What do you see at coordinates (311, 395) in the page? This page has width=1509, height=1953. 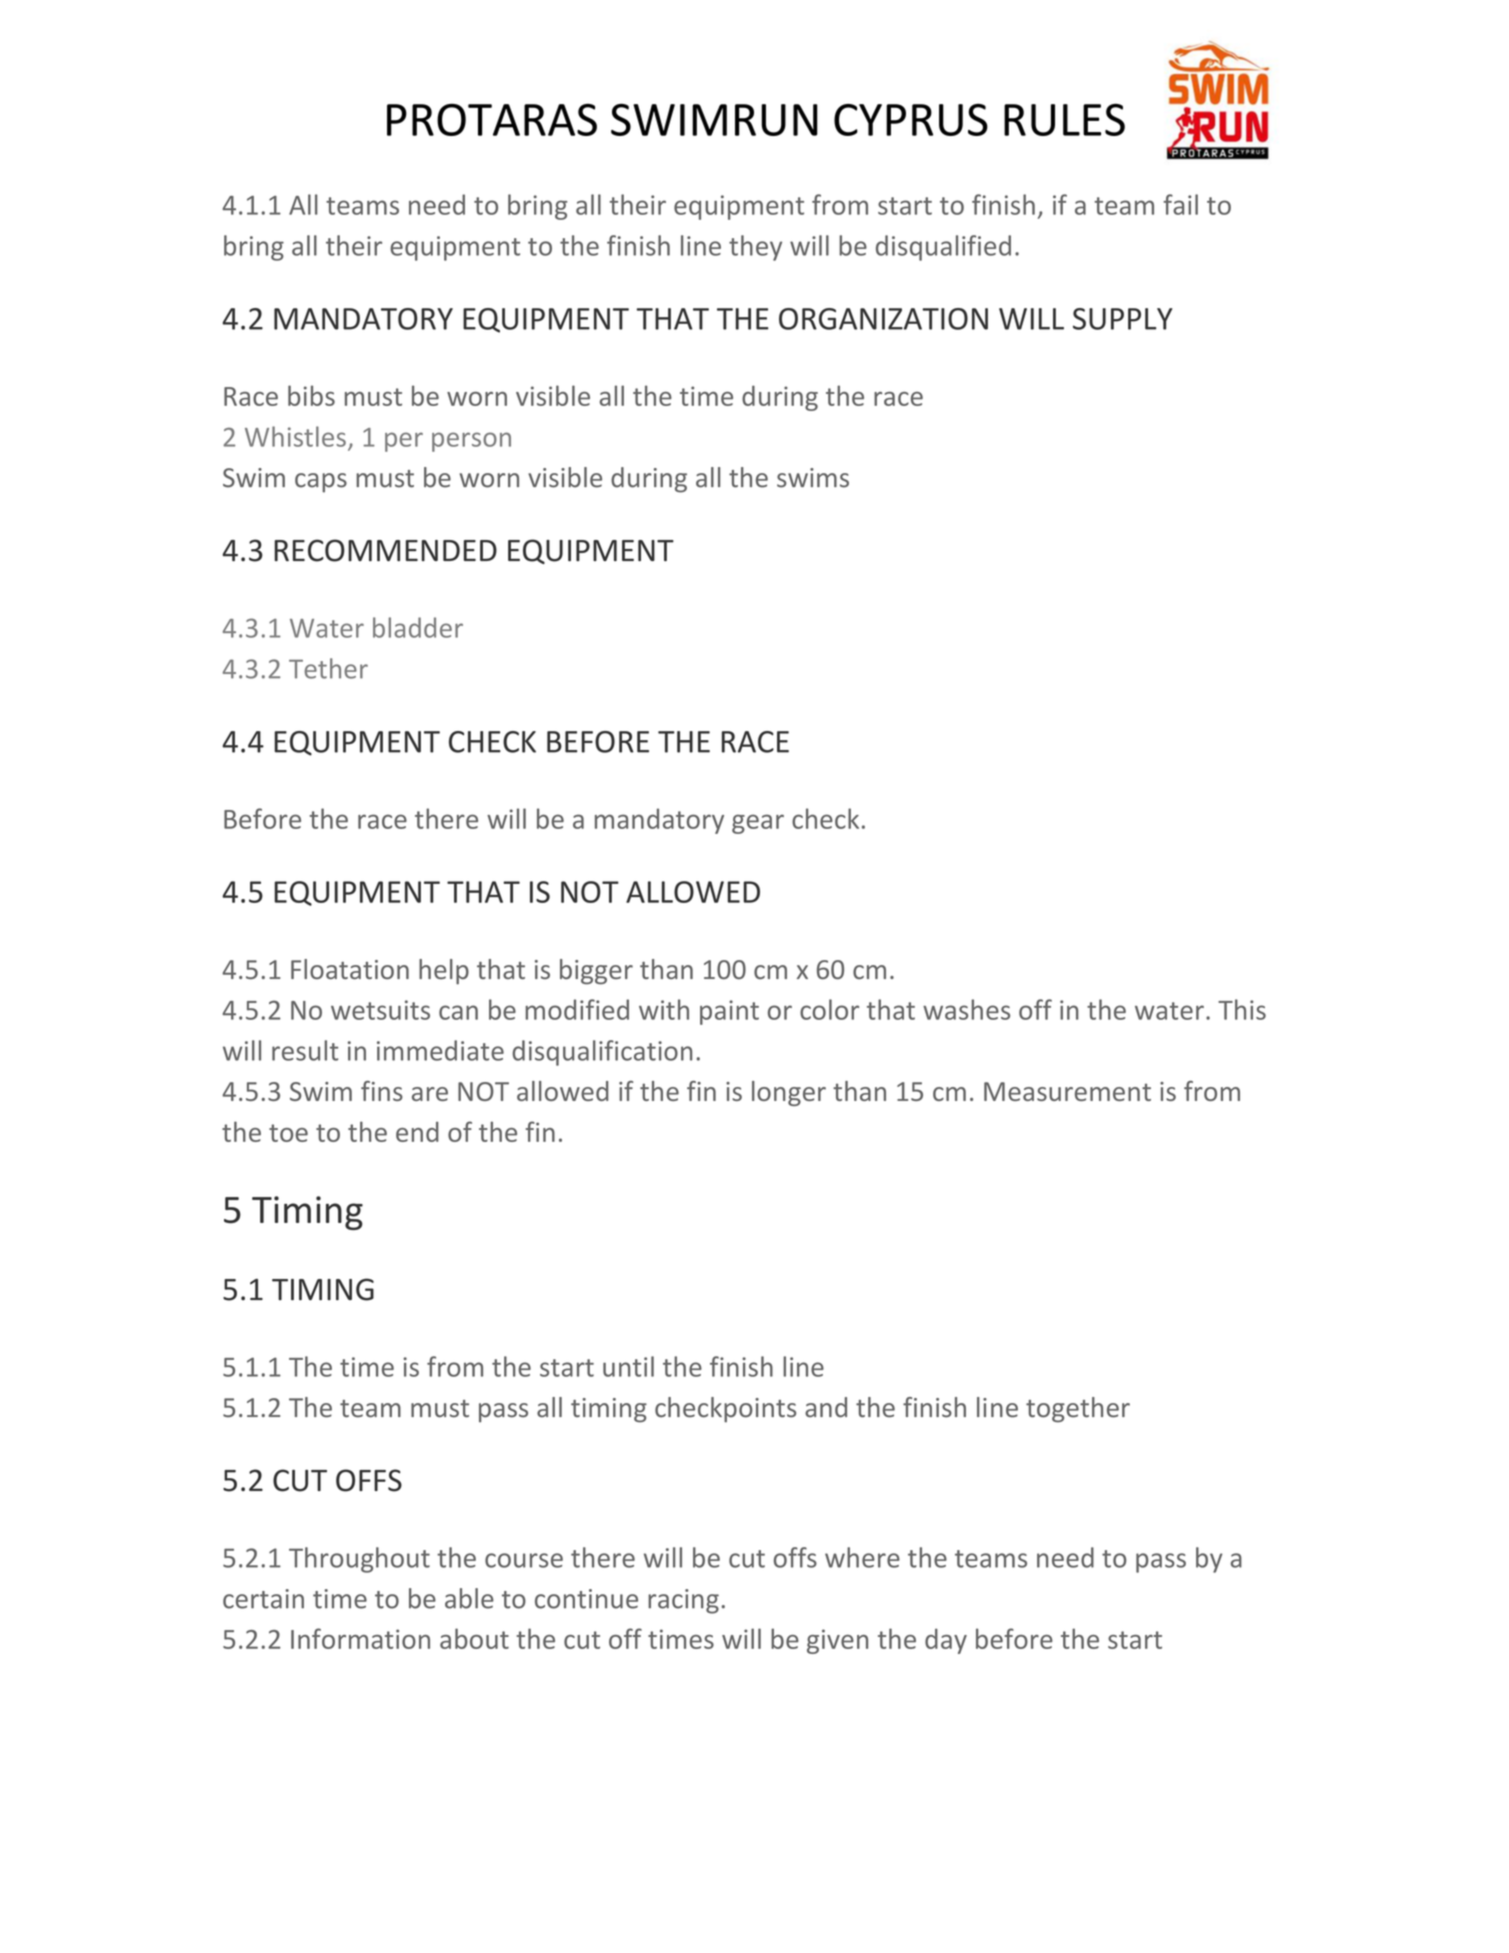 I see `bibs` at bounding box center [311, 395].
